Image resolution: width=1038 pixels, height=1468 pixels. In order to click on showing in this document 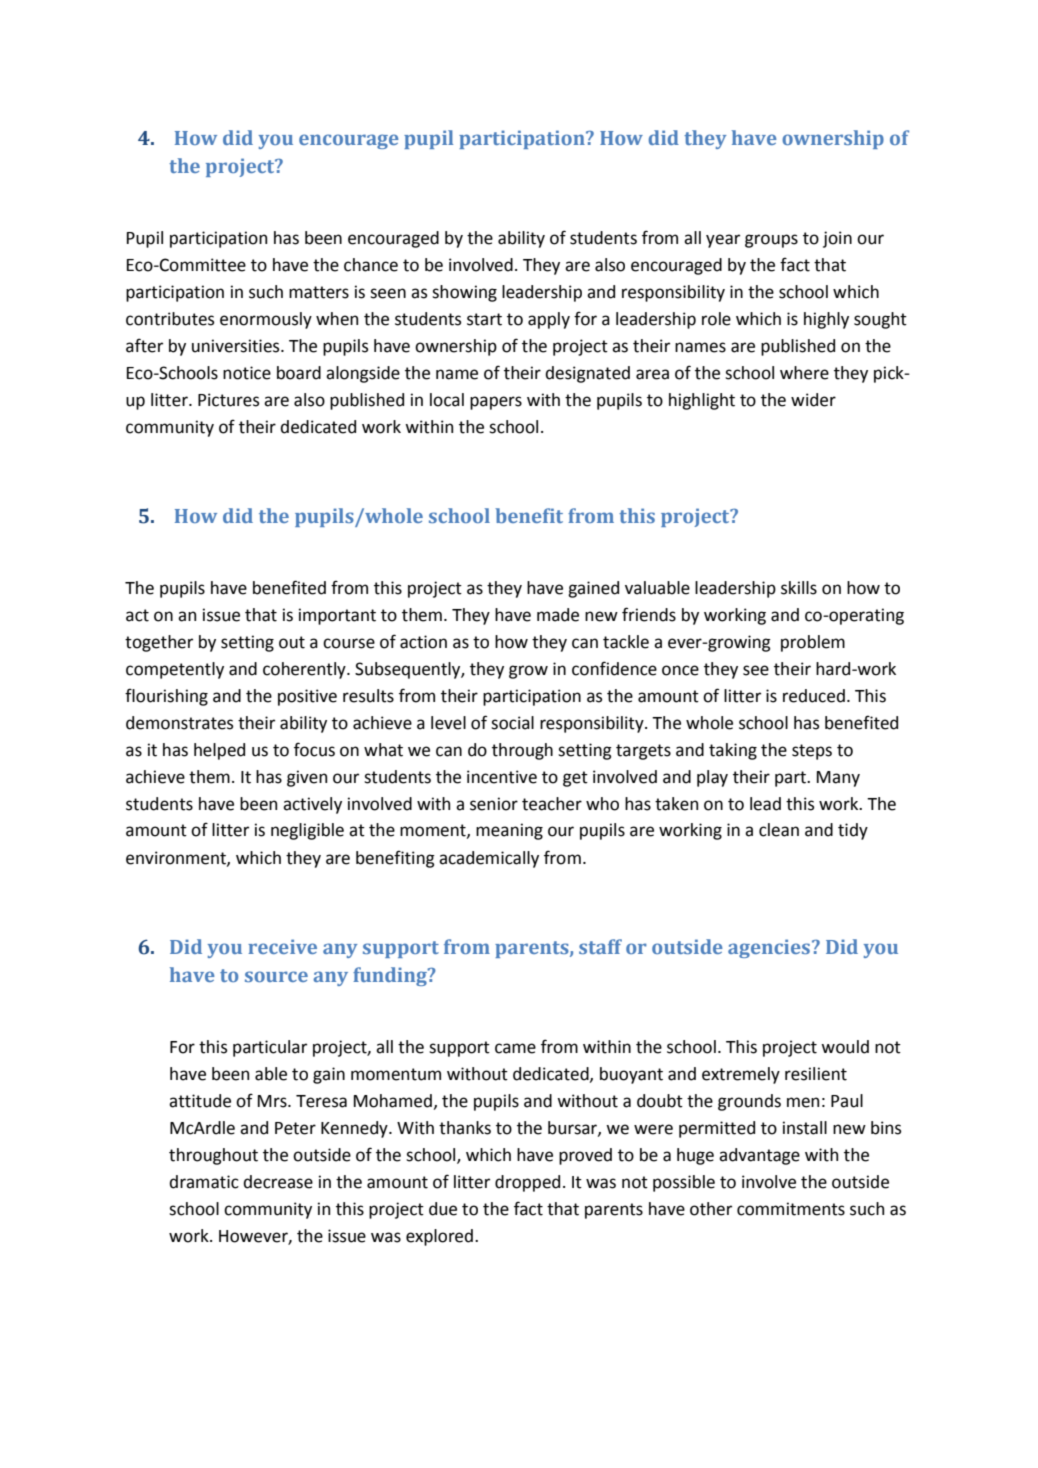, I will do `click(464, 293)`.
